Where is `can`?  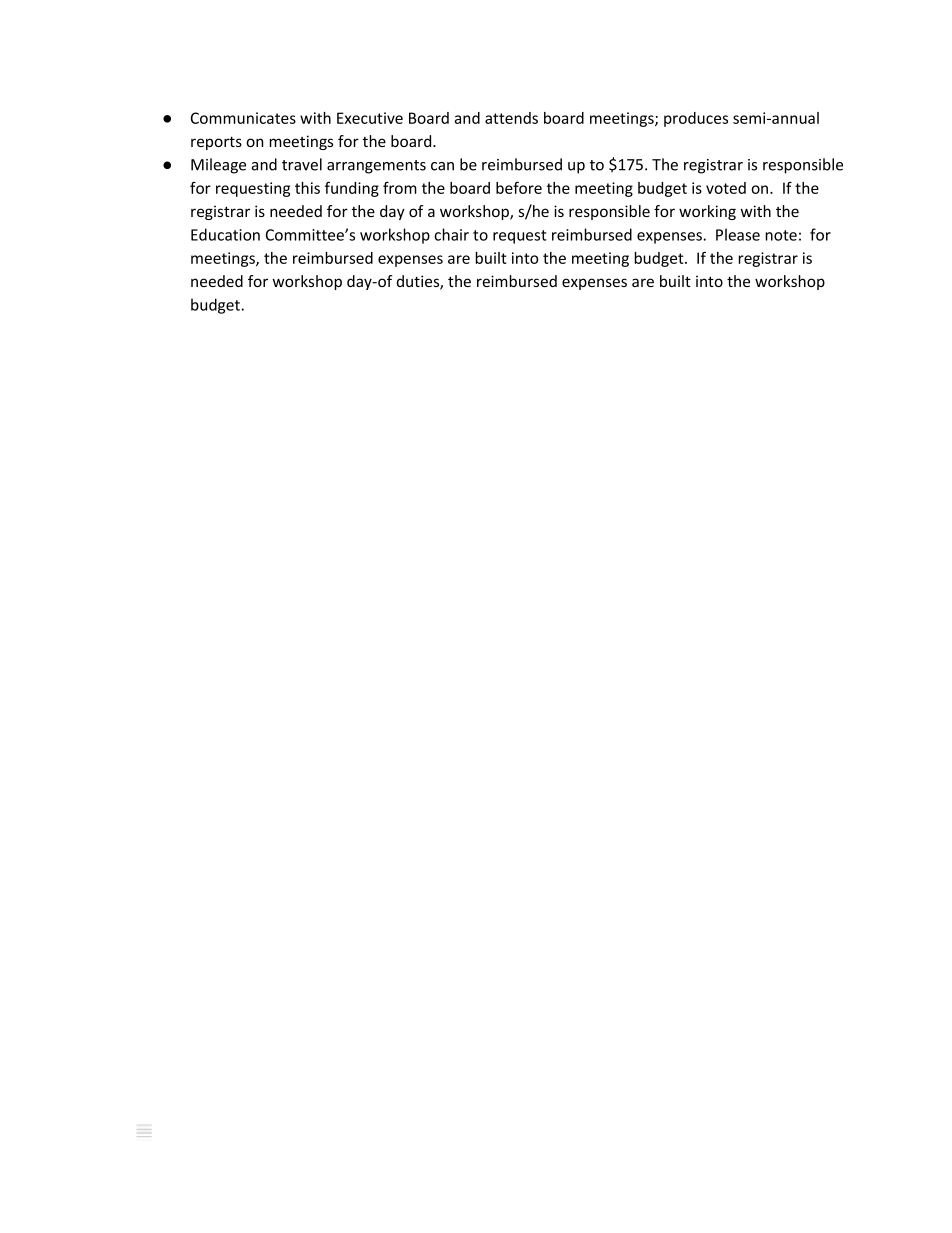
can is located at coordinates (442, 166).
